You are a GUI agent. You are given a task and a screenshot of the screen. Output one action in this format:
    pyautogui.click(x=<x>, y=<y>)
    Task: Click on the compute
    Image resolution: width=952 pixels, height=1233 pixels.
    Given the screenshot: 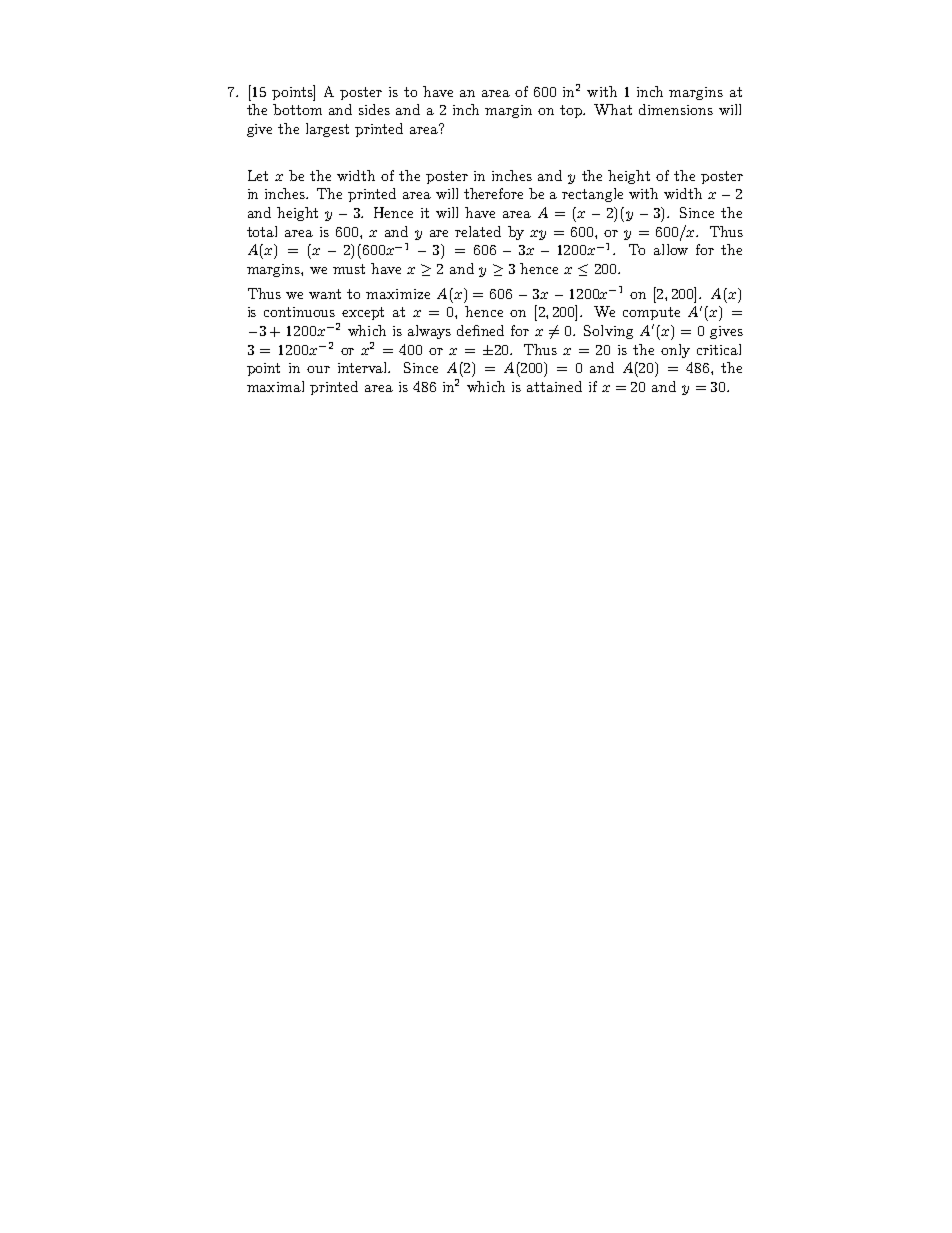 What is the action you would take?
    pyautogui.click(x=651, y=313)
